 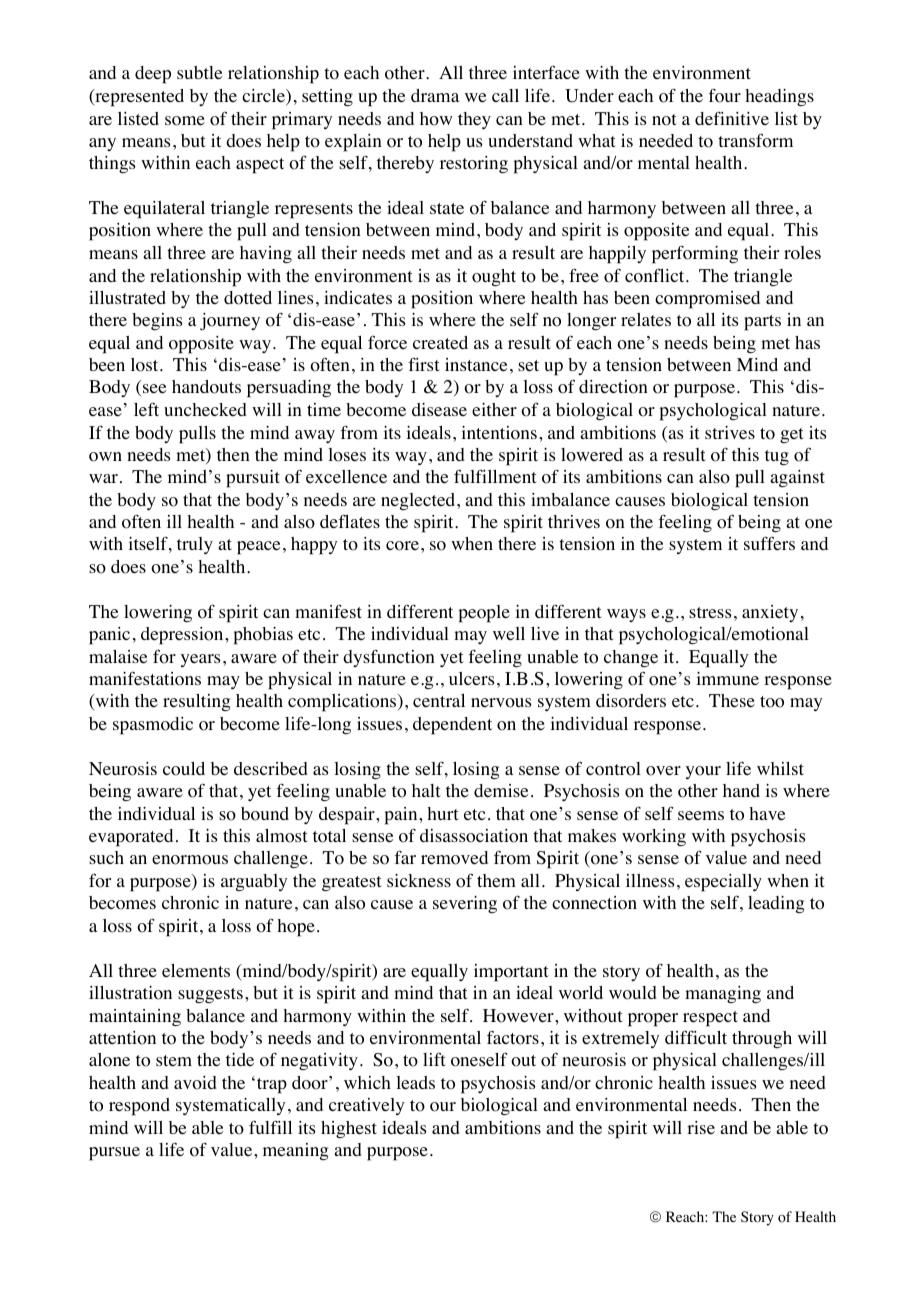 What do you see at coordinates (185, 121) in the document?
I see `some` at bounding box center [185, 121].
